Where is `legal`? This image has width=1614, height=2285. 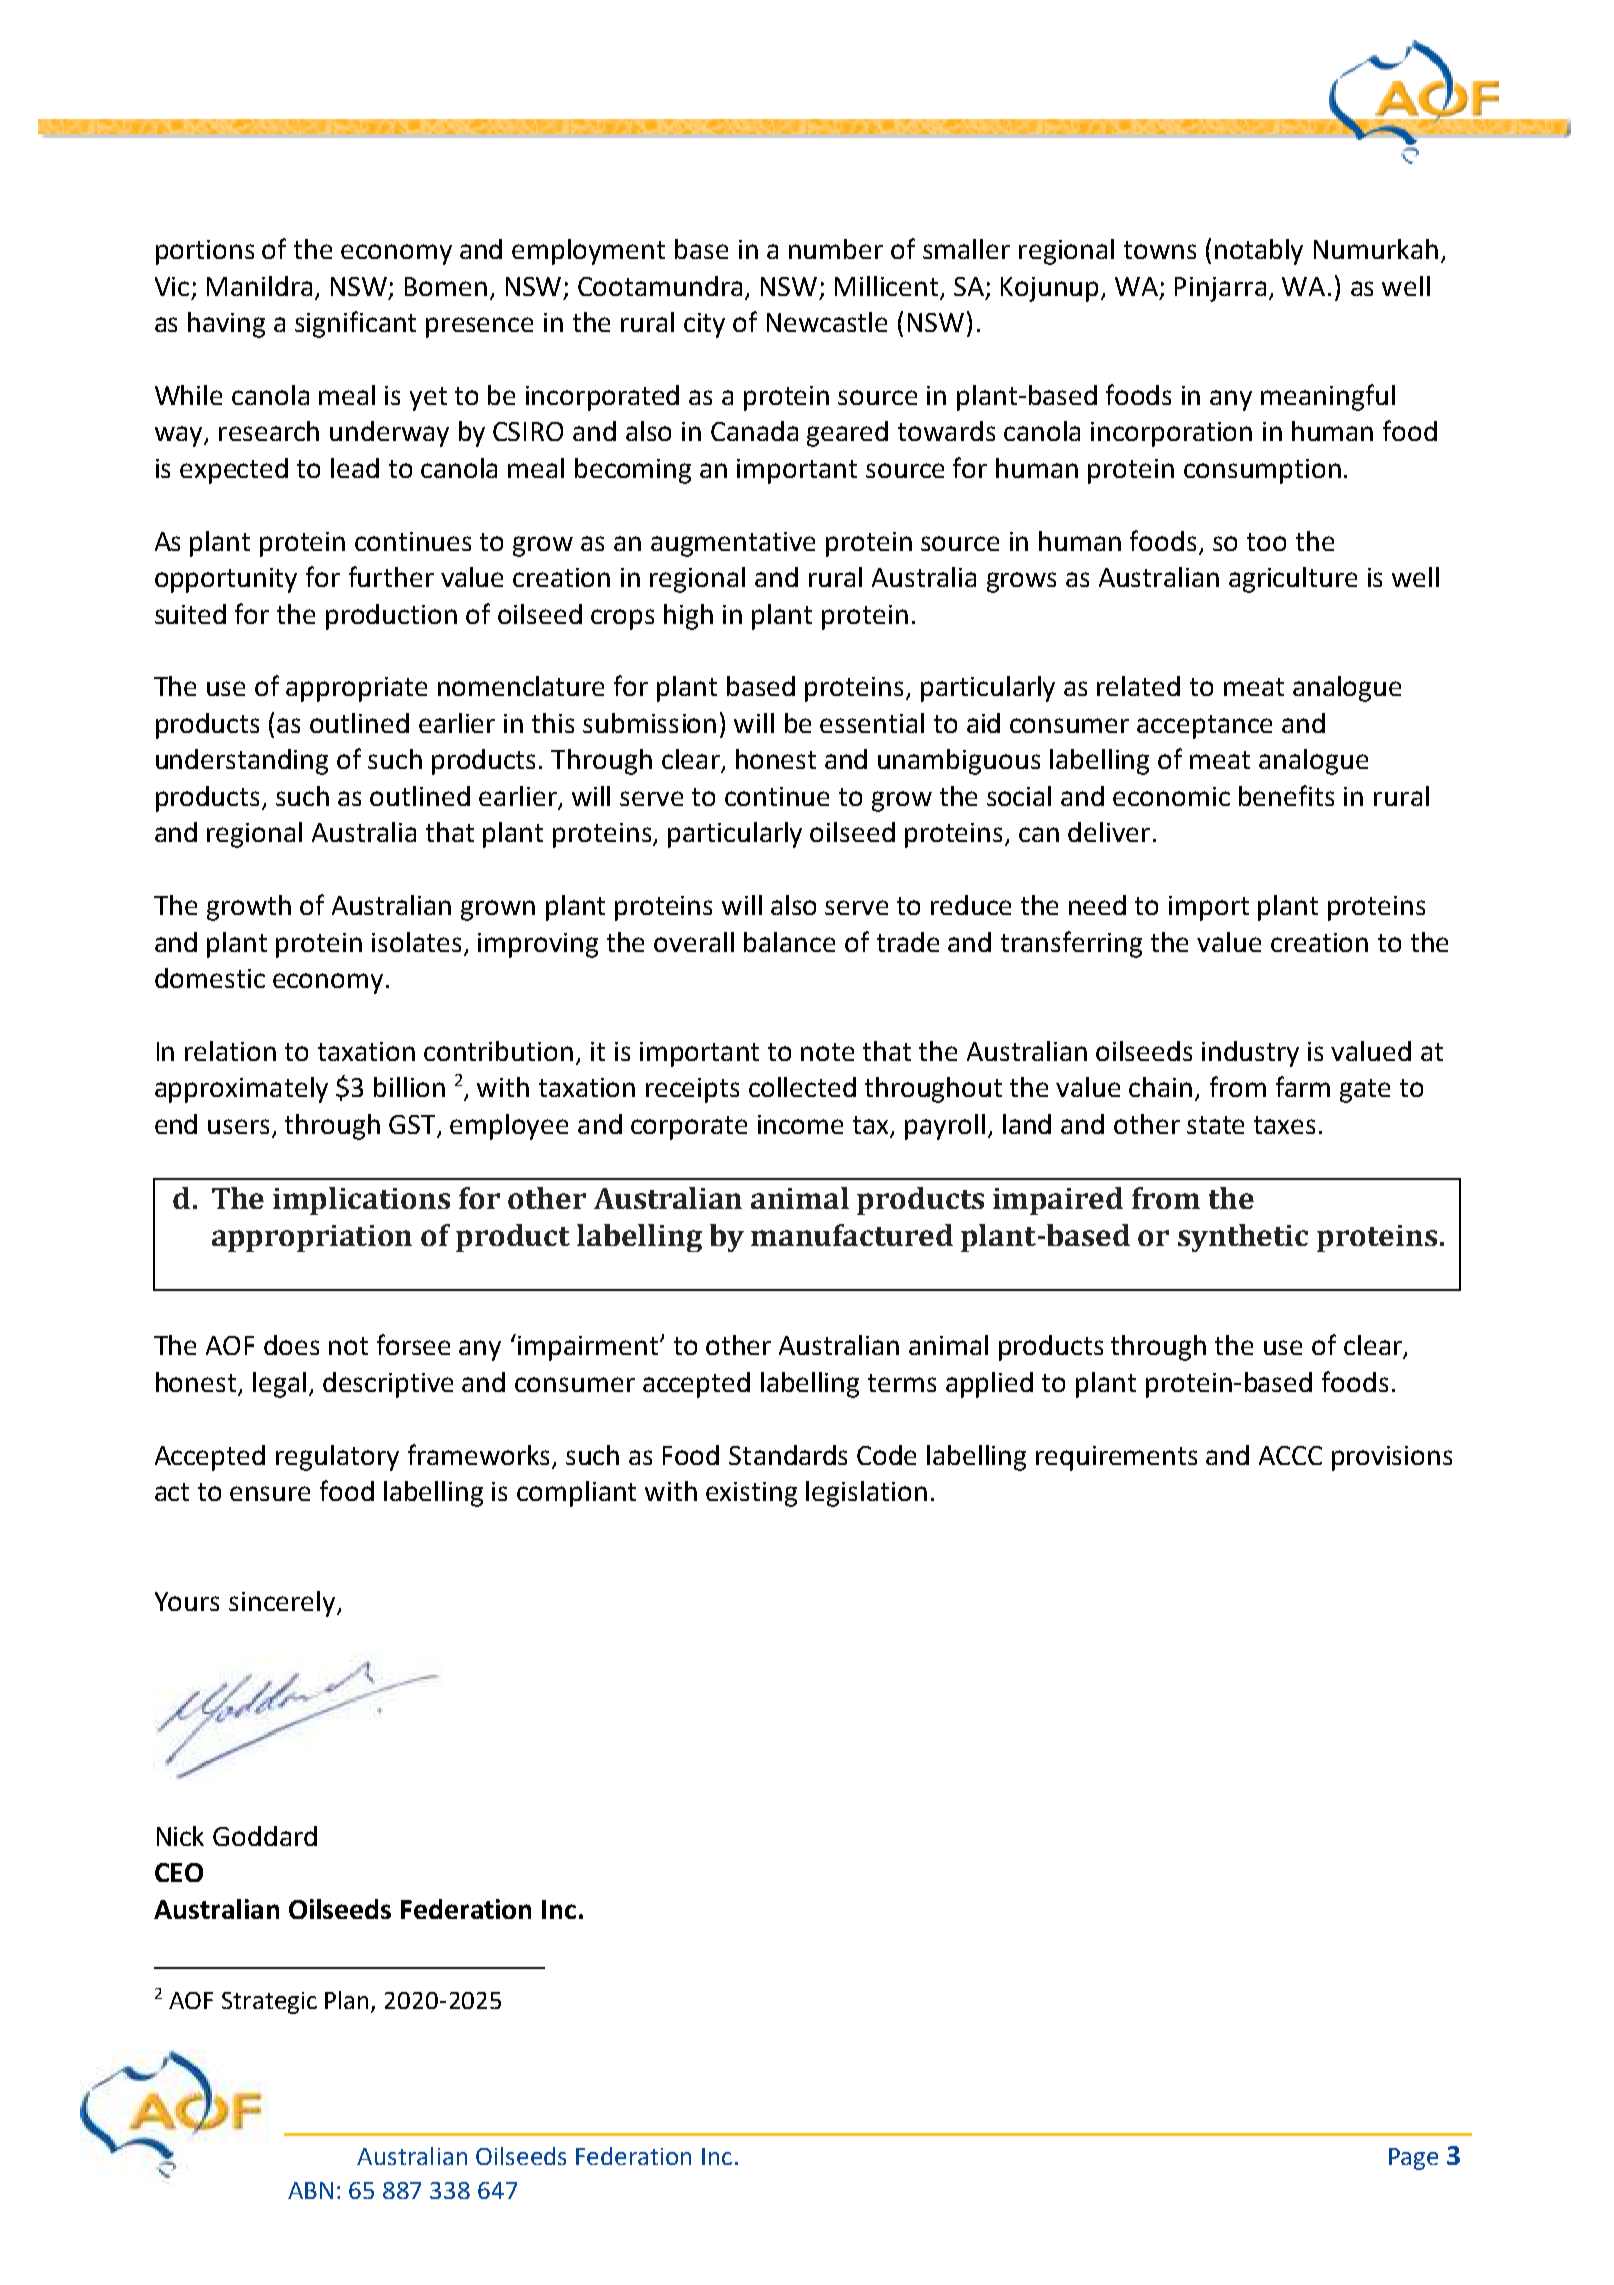
legal is located at coordinates (279, 1385).
